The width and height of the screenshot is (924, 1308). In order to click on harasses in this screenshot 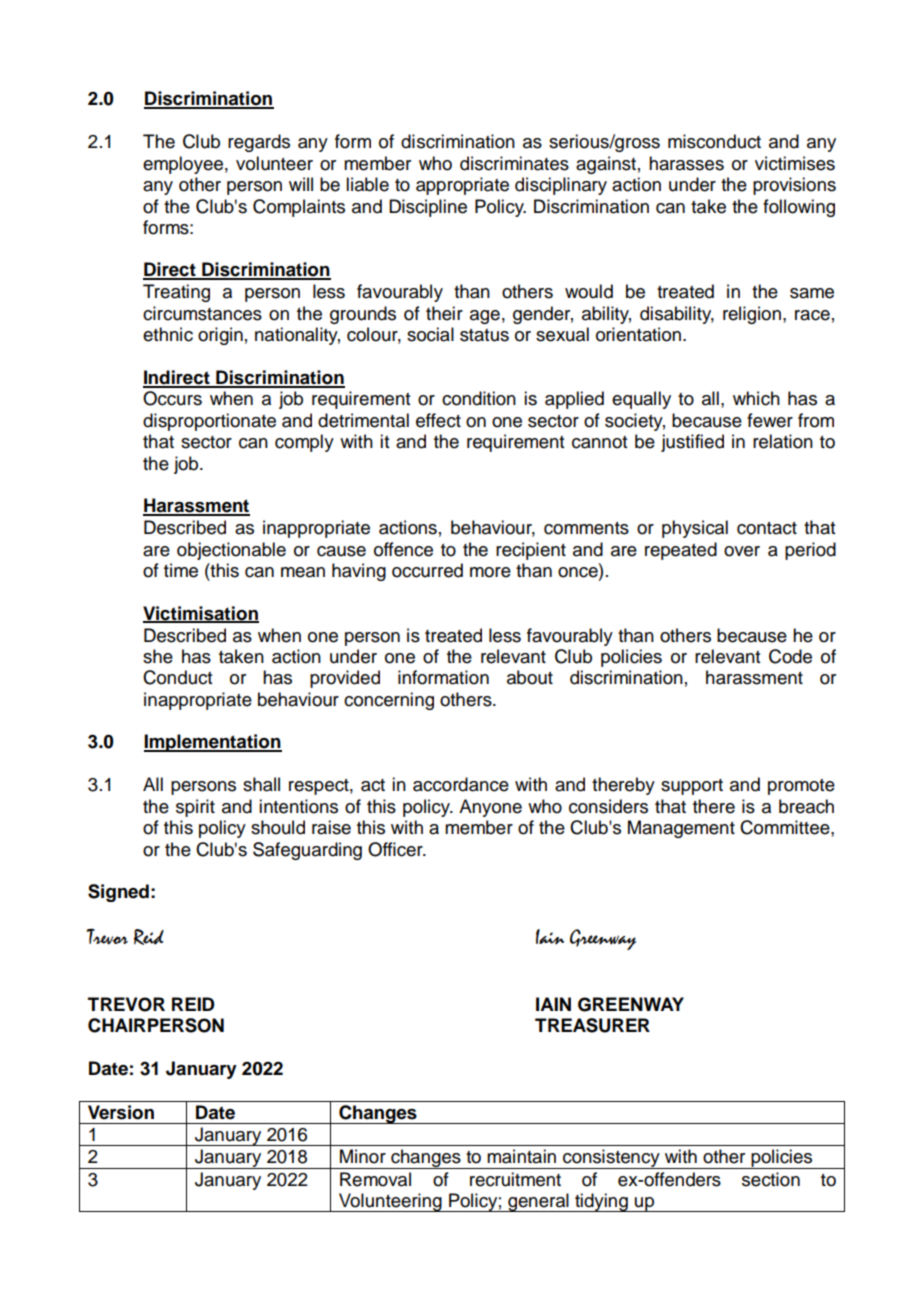, I will do `click(686, 163)`.
